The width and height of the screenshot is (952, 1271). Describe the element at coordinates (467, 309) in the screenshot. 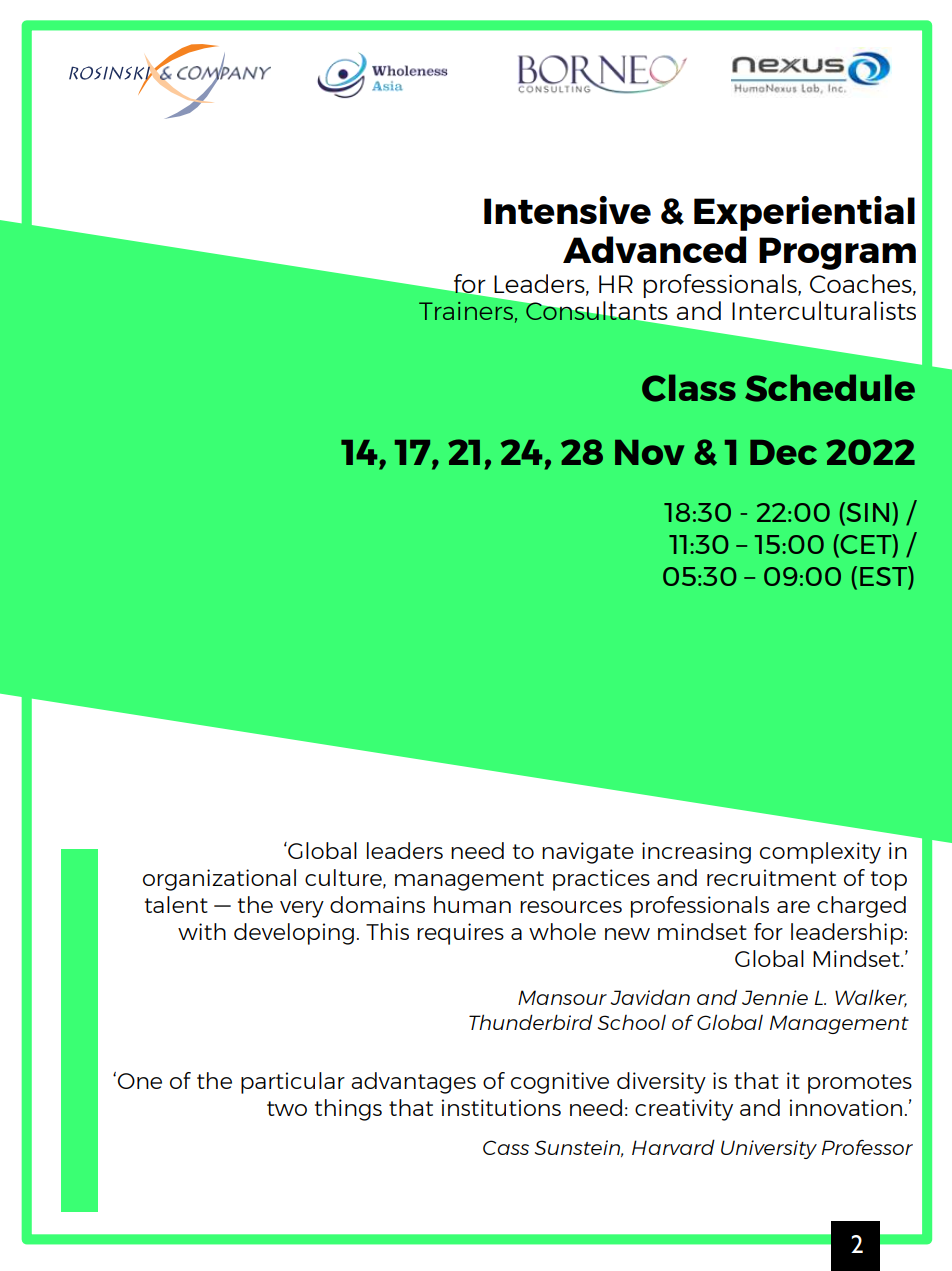

I see `Trainers` at that location.
